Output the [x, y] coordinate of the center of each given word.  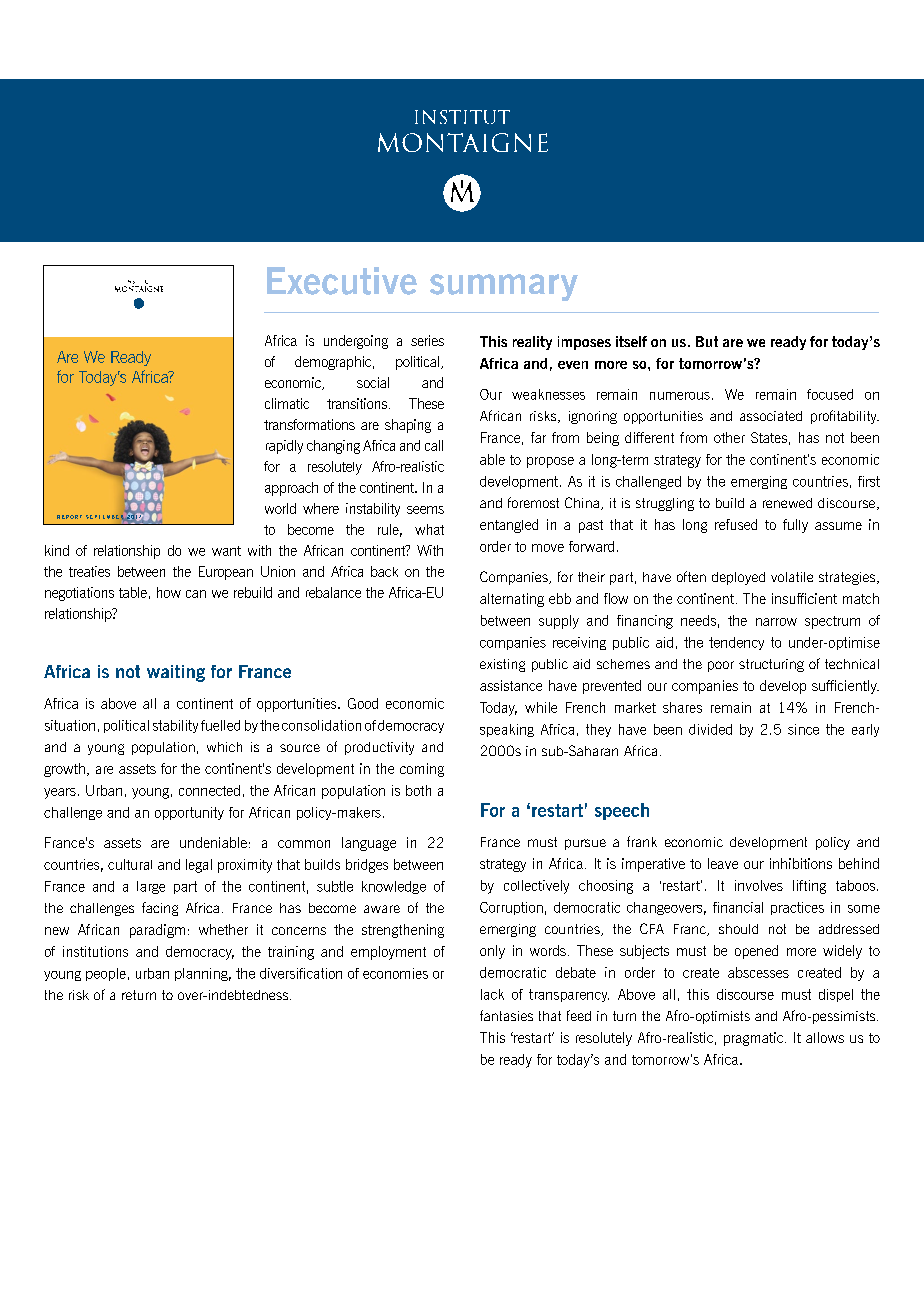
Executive [342, 281]
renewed [787, 503]
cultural [130, 864]
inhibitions [801, 863]
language [369, 844]
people [106, 974]
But [707, 341]
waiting [176, 673]
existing [502, 665]
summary [504, 287]
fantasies [506, 1015]
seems [425, 510]
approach [291, 489]
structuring [771, 665]
